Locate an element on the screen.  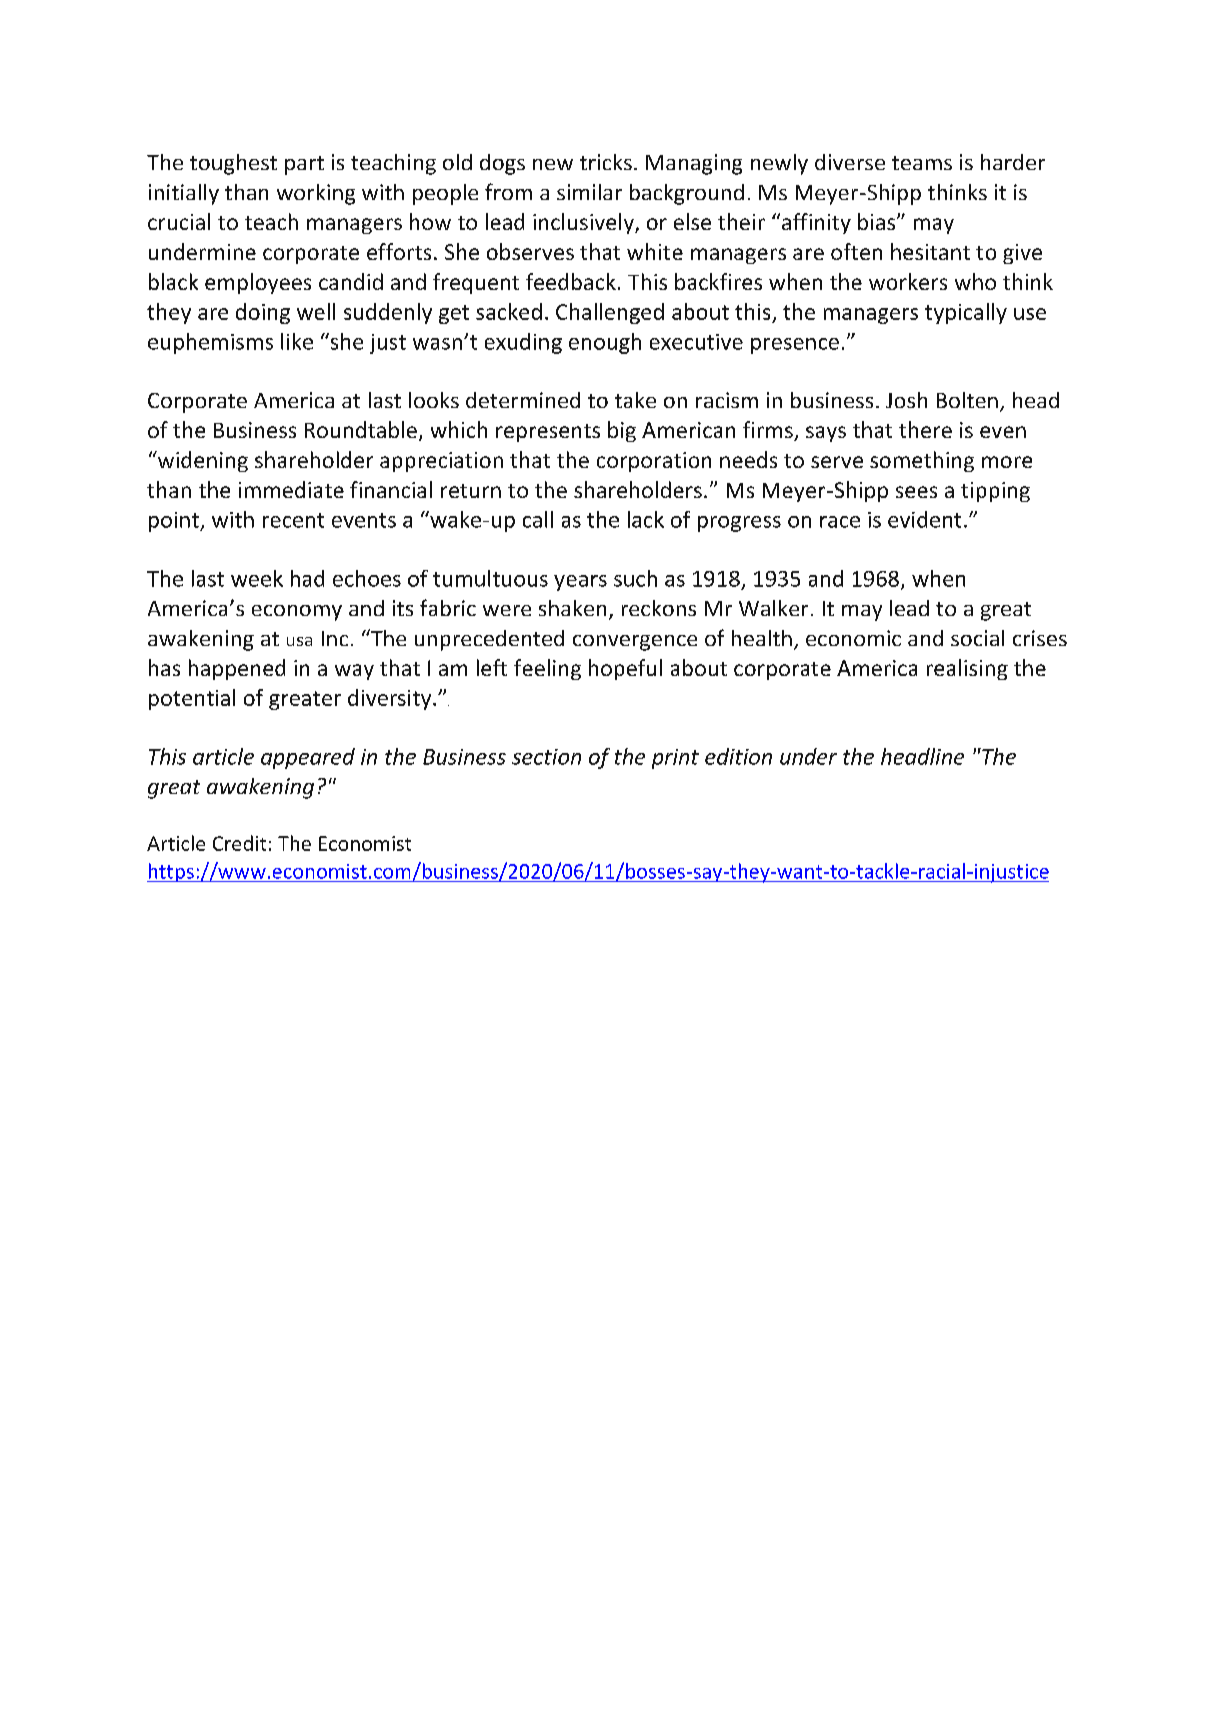
doing is located at coordinates (263, 313).
